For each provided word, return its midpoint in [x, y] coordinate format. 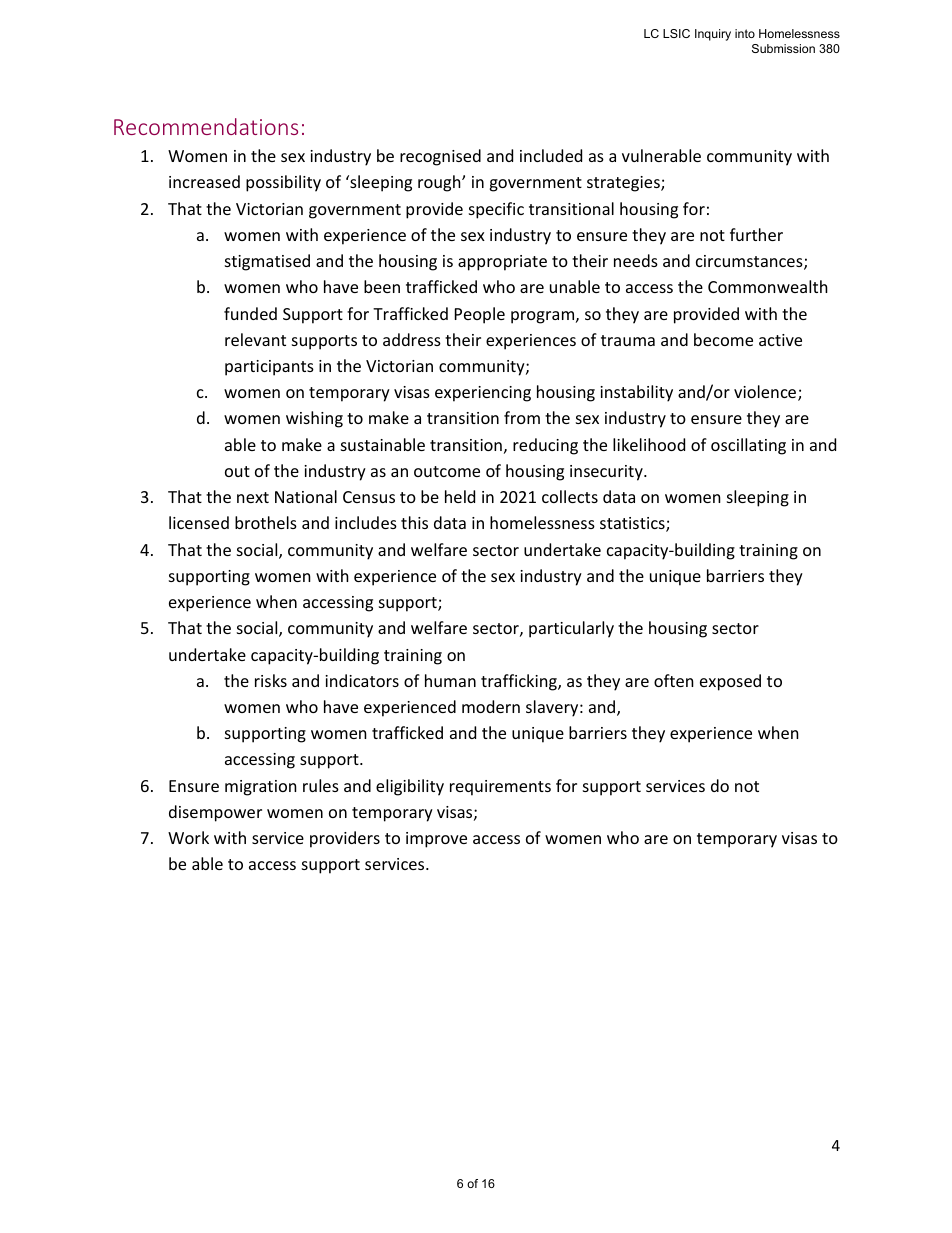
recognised [440, 157]
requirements [500, 788]
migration [261, 788]
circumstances [750, 262]
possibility [283, 183]
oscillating [748, 446]
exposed [730, 682]
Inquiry [713, 35]
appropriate [502, 263]
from [522, 417]
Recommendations [206, 126]
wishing [314, 419]
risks [271, 680]
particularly [571, 629]
